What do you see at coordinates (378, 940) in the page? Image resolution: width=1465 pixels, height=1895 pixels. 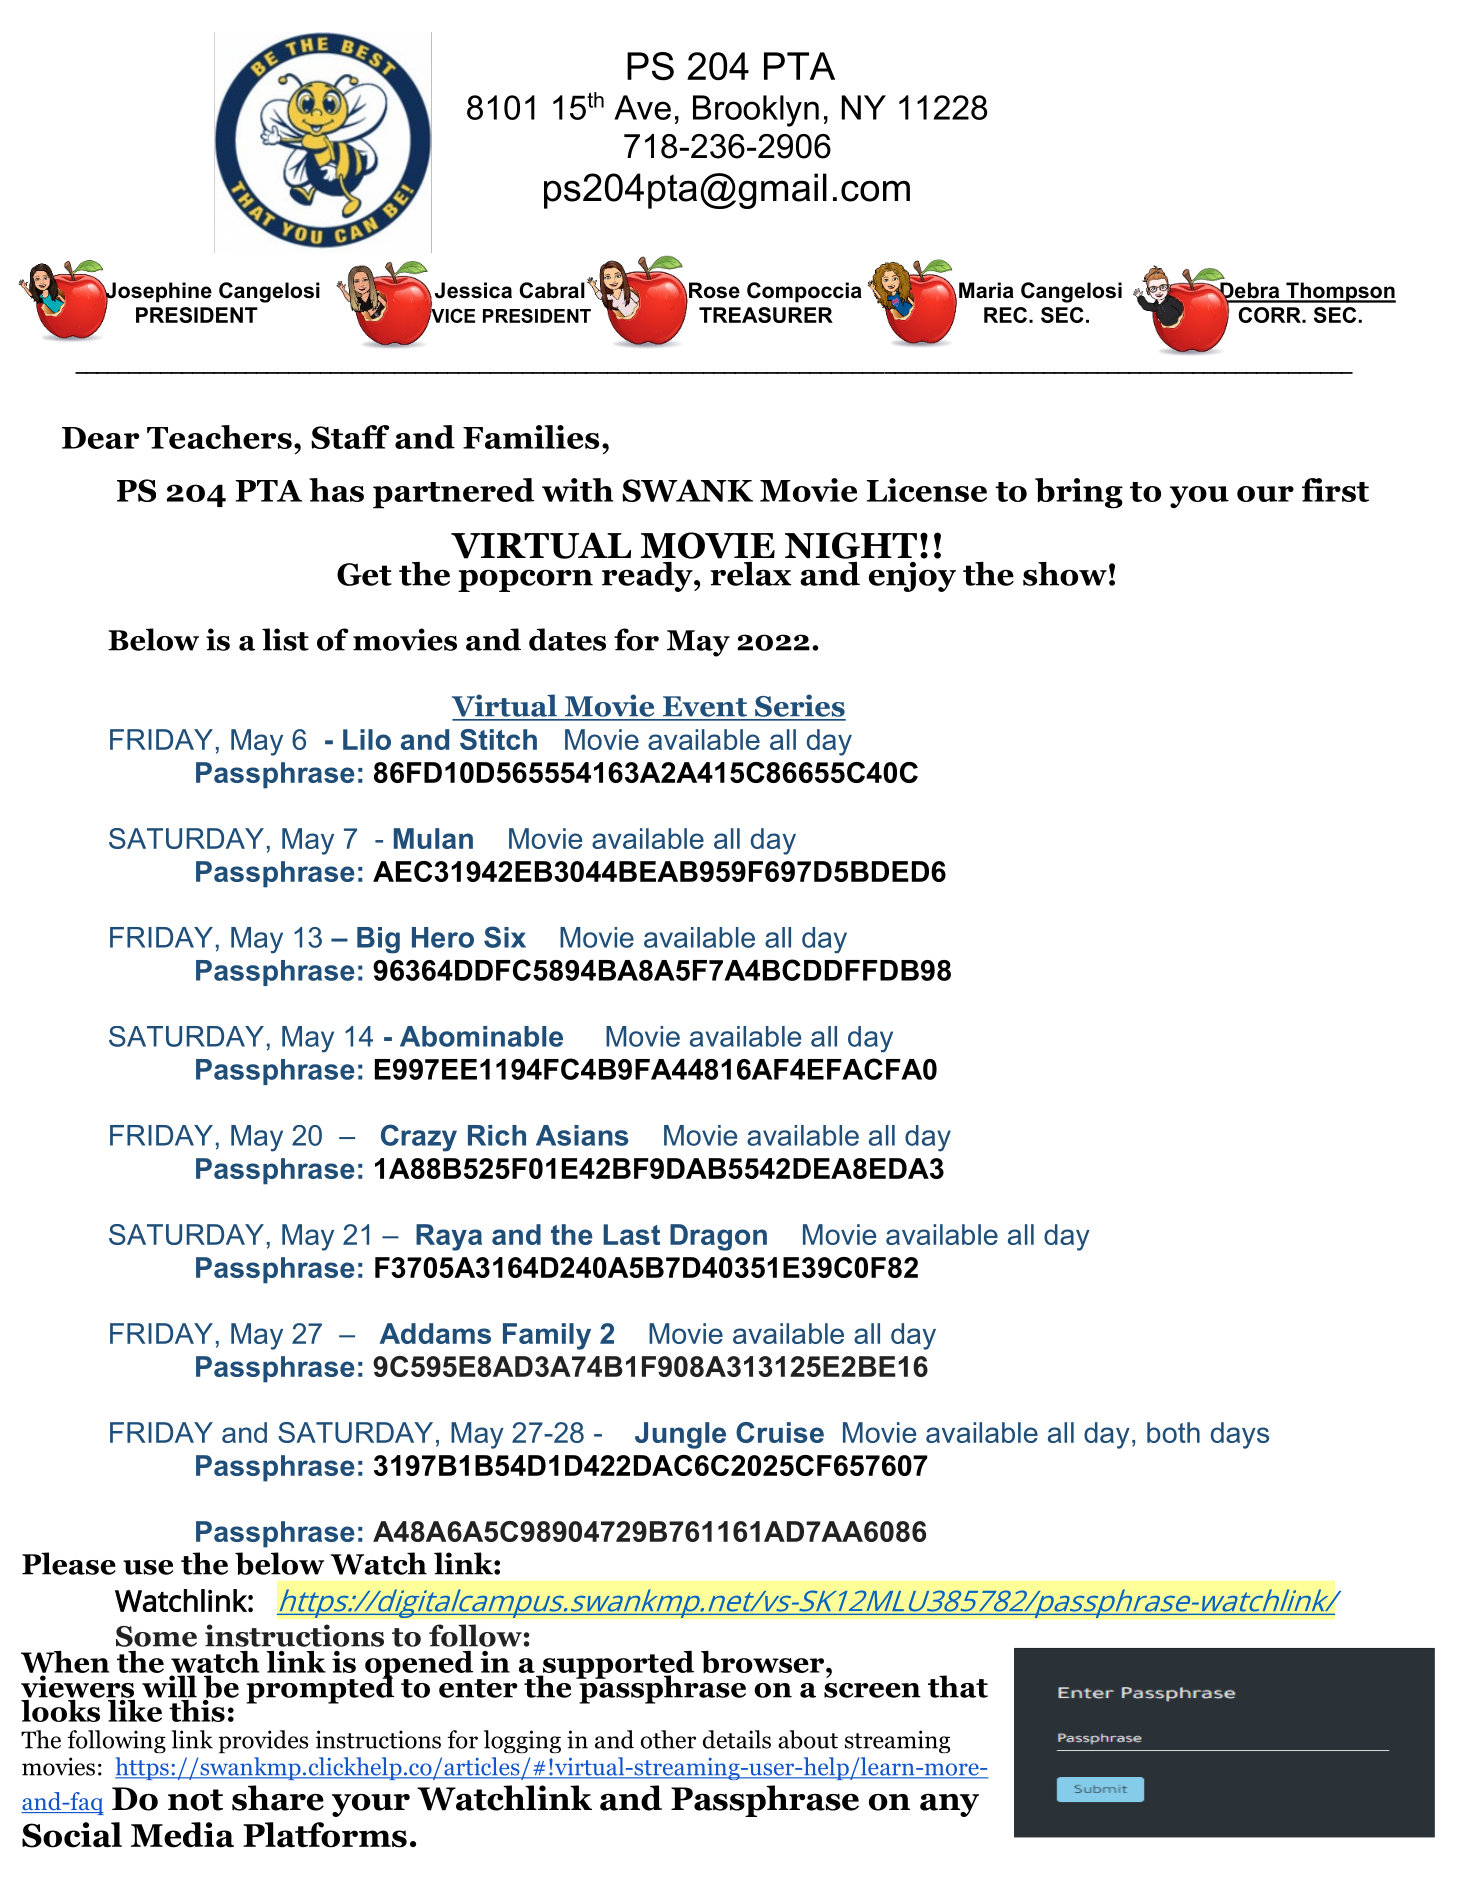 I see `Big` at bounding box center [378, 940].
